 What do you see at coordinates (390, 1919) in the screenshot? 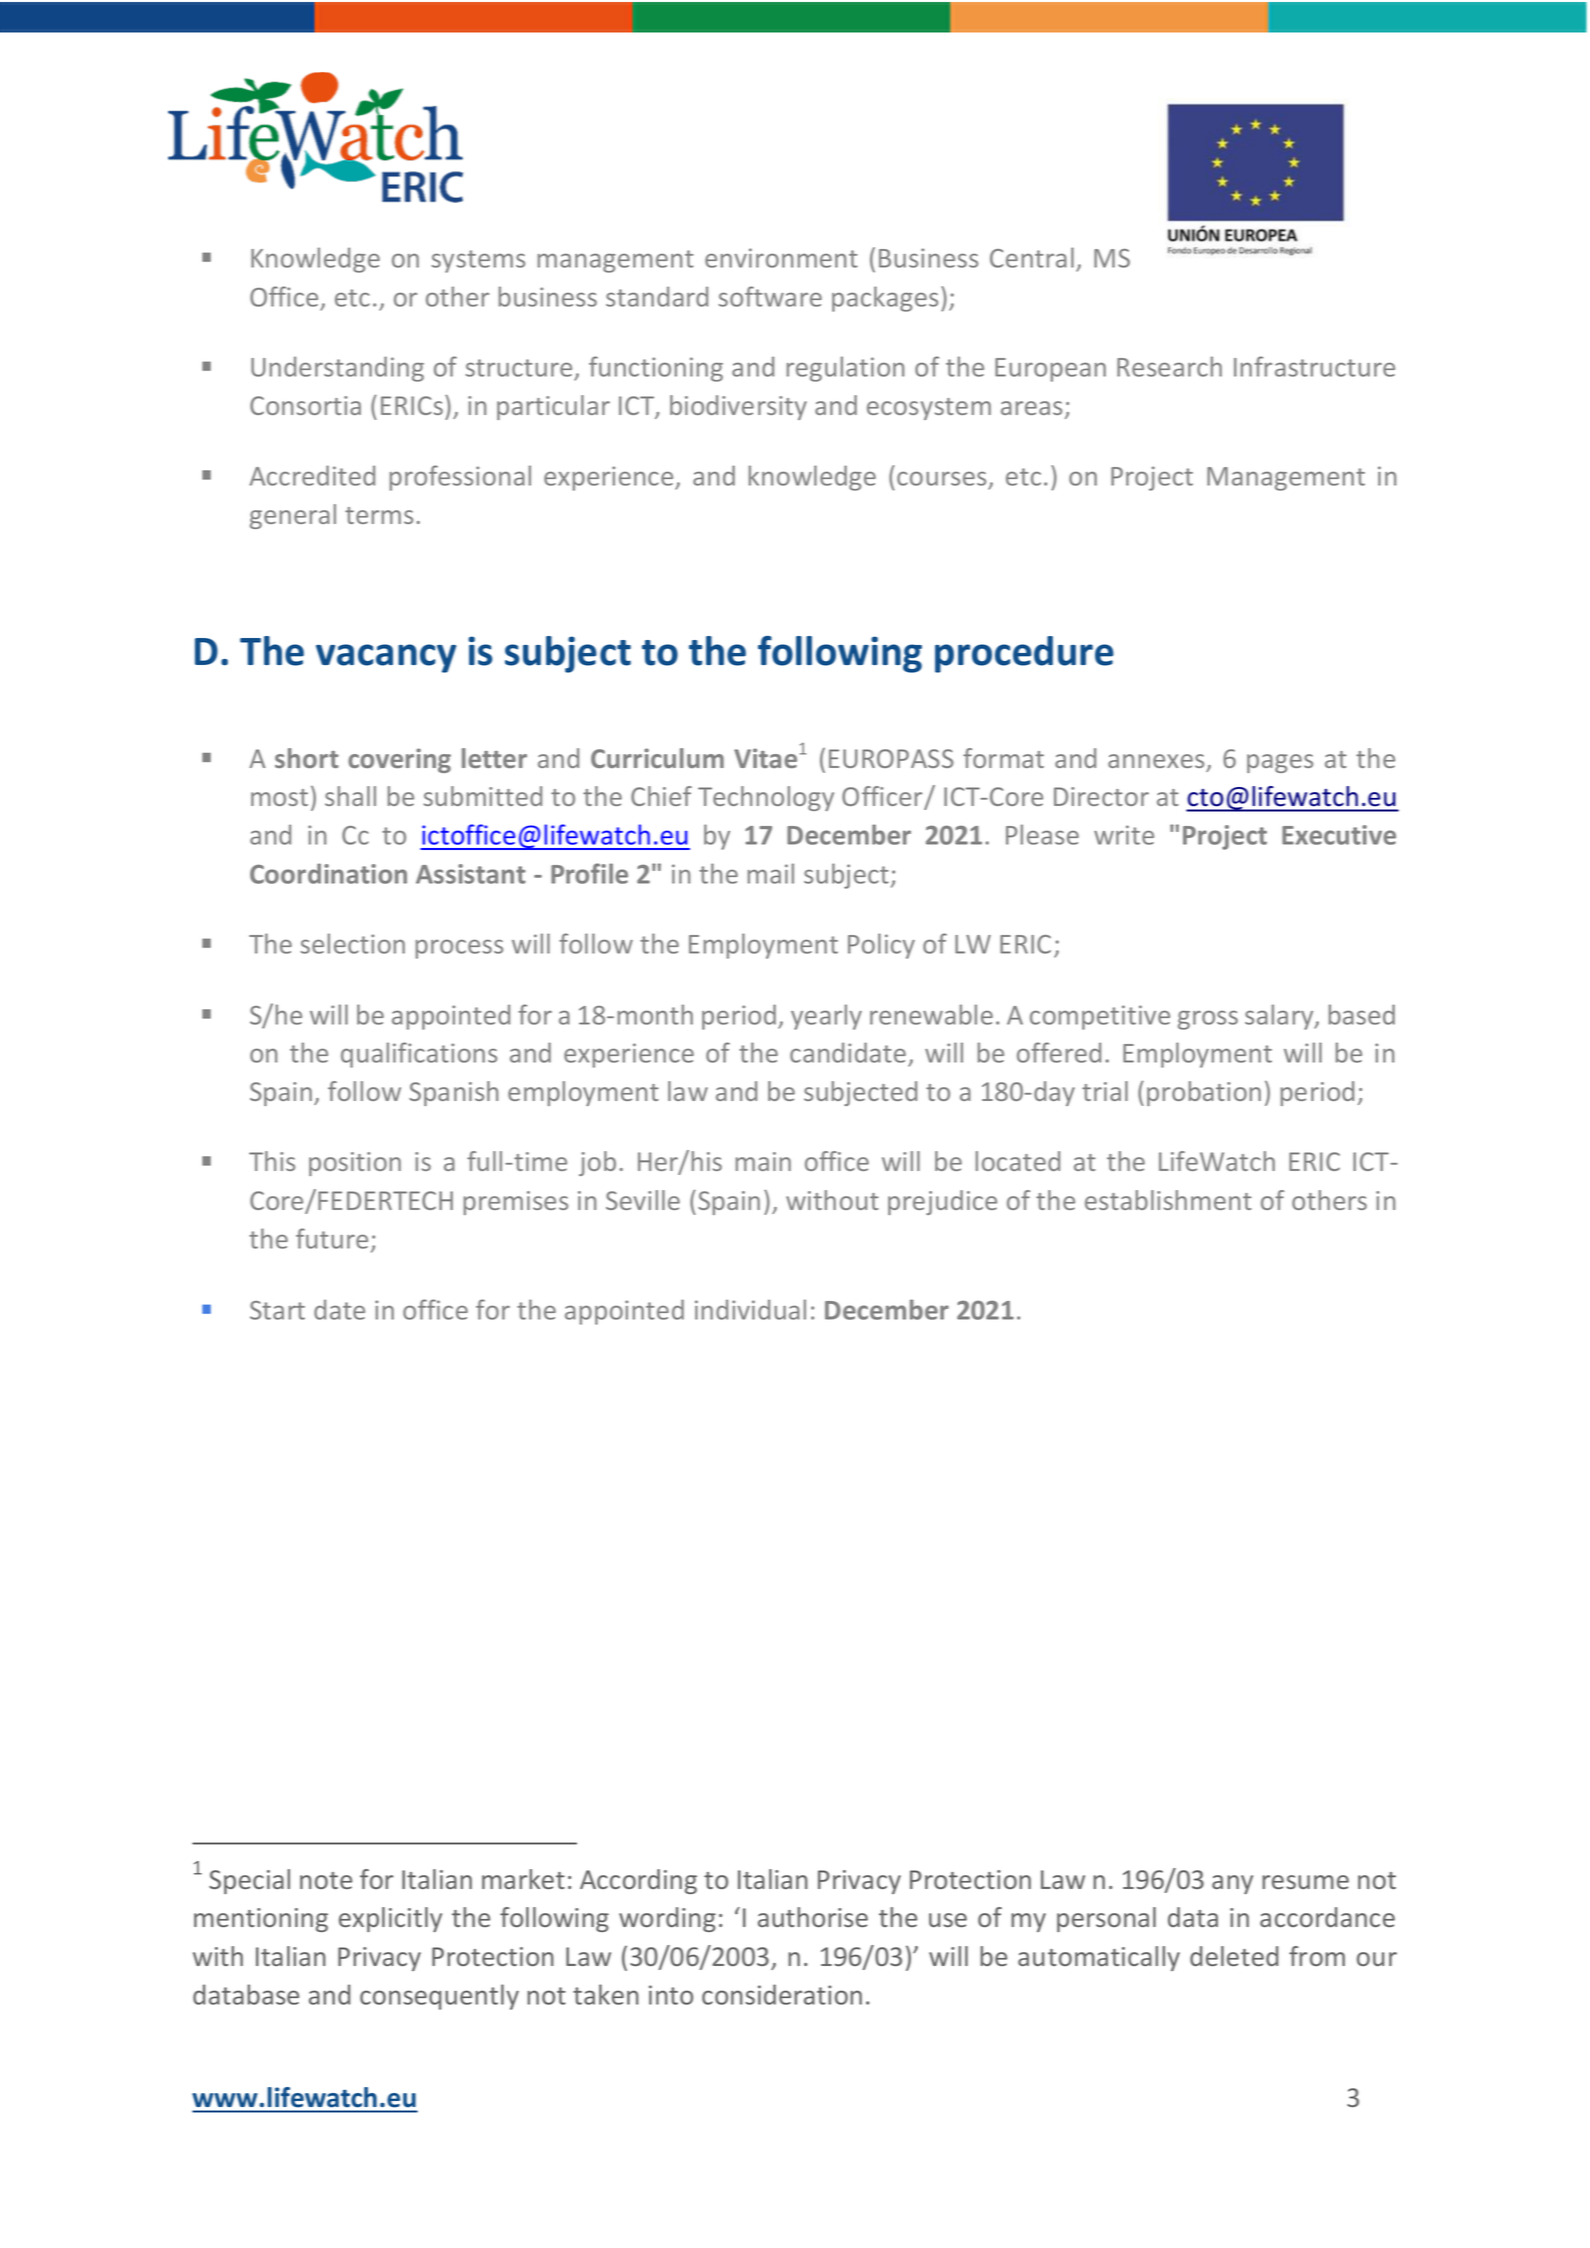
I see `explicitly` at bounding box center [390, 1919].
